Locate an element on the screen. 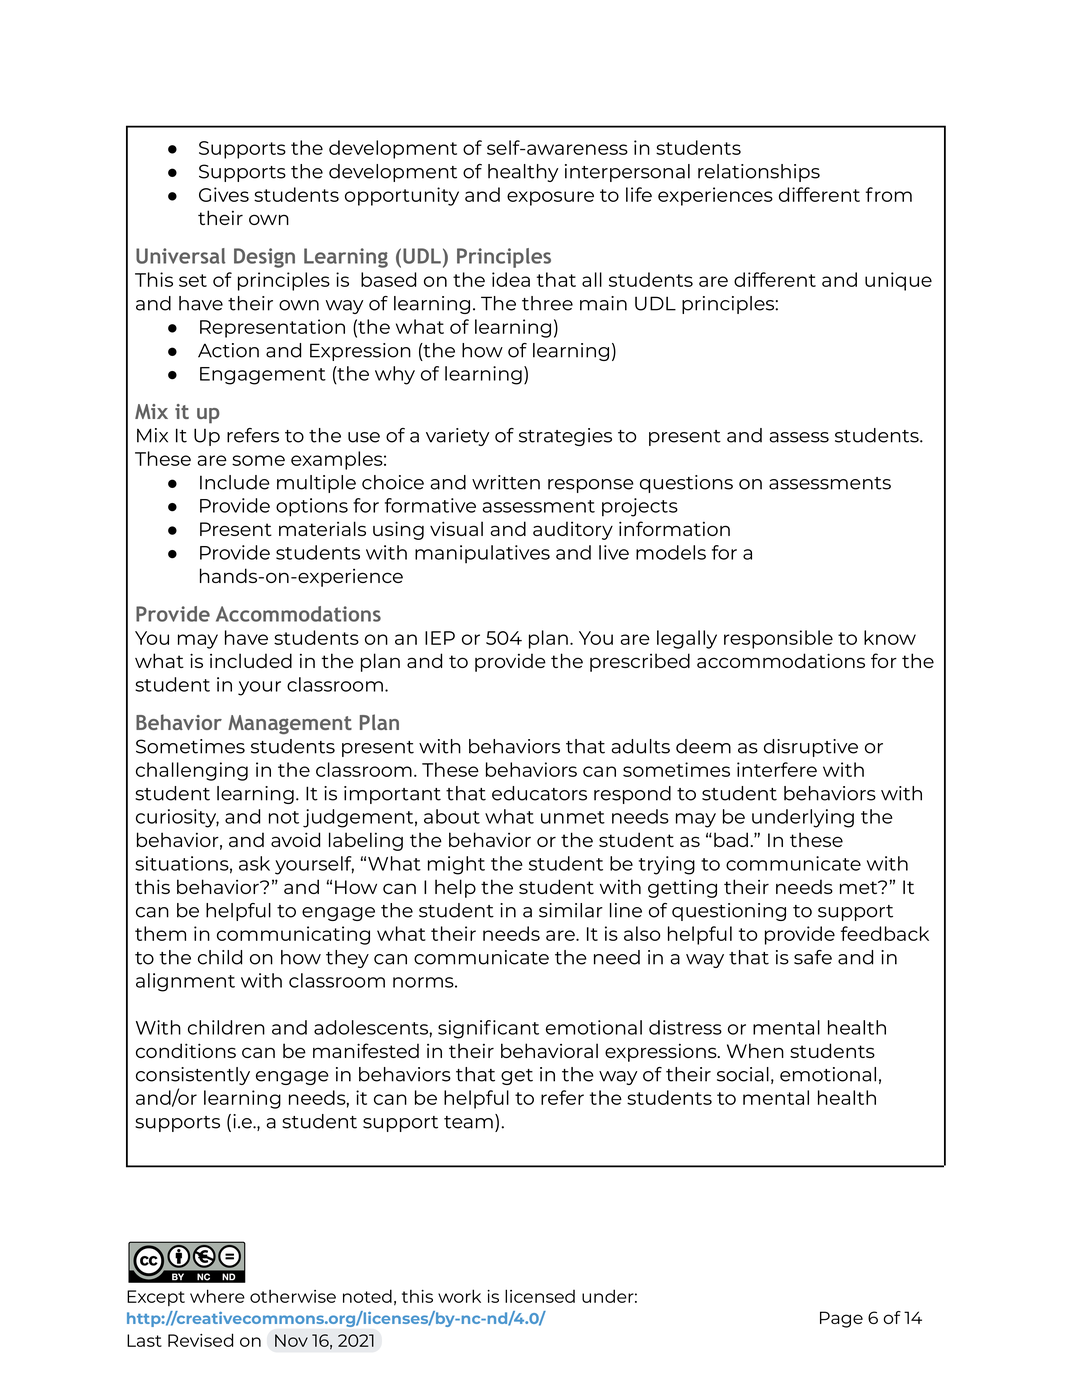 The image size is (1070, 1384). educators is located at coordinates (539, 793).
